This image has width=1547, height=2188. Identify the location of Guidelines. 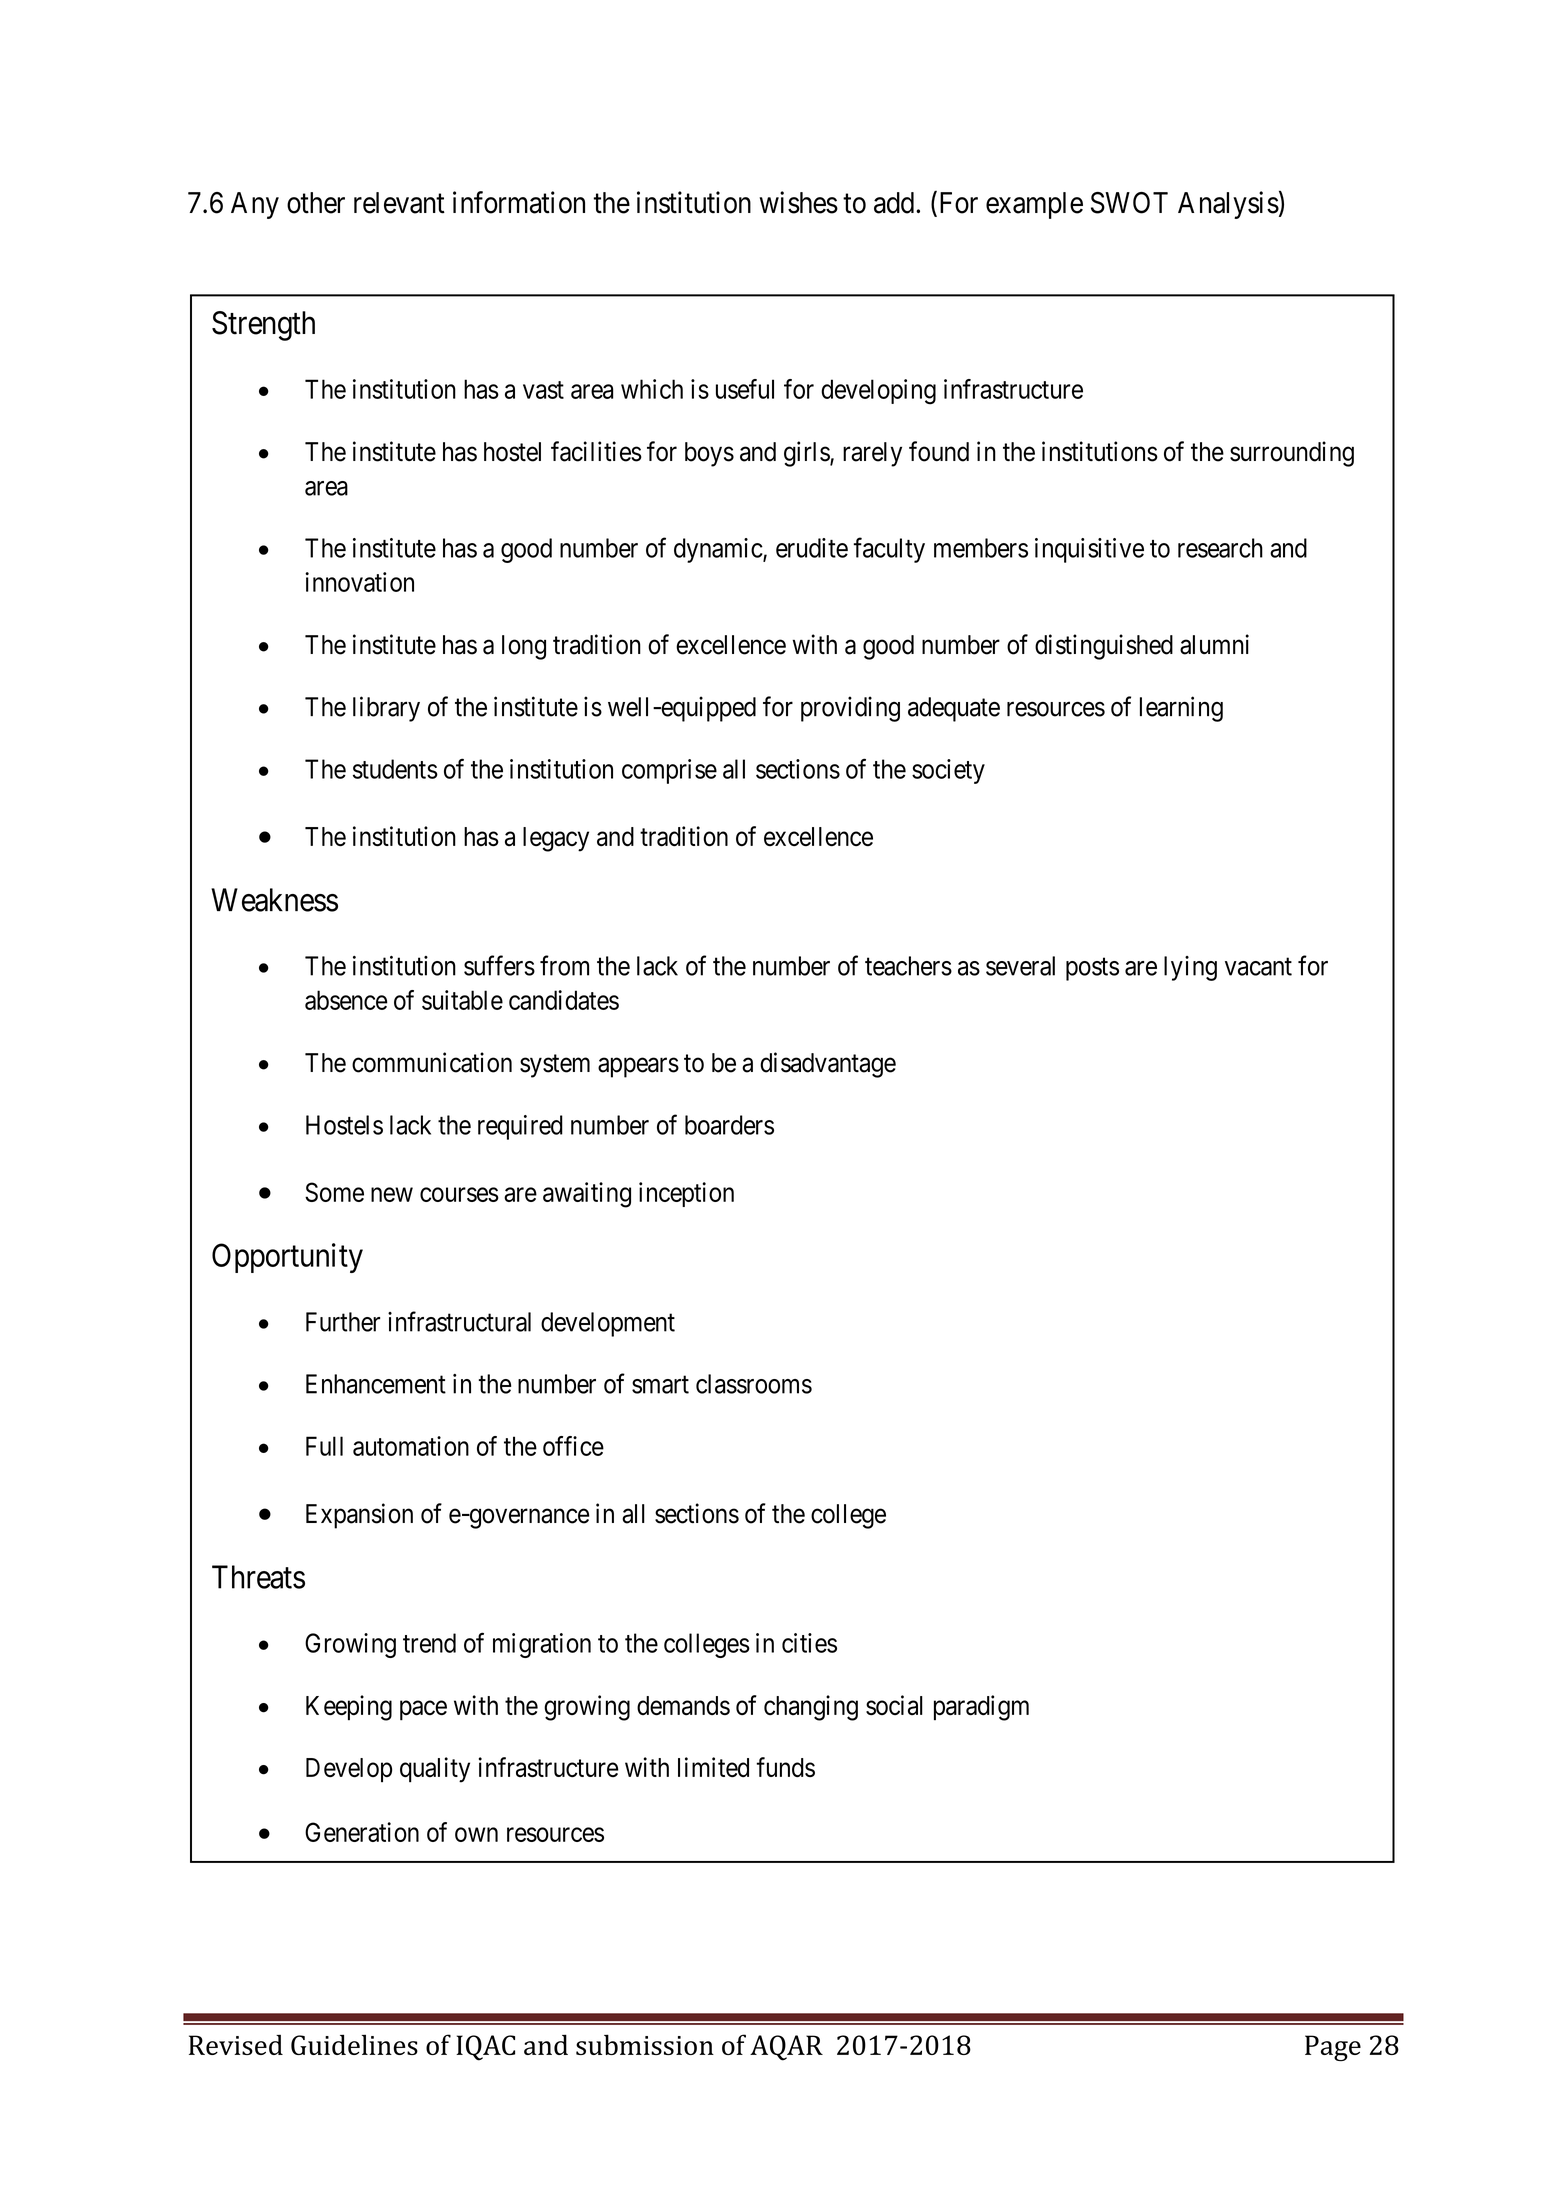
(354, 2044).
